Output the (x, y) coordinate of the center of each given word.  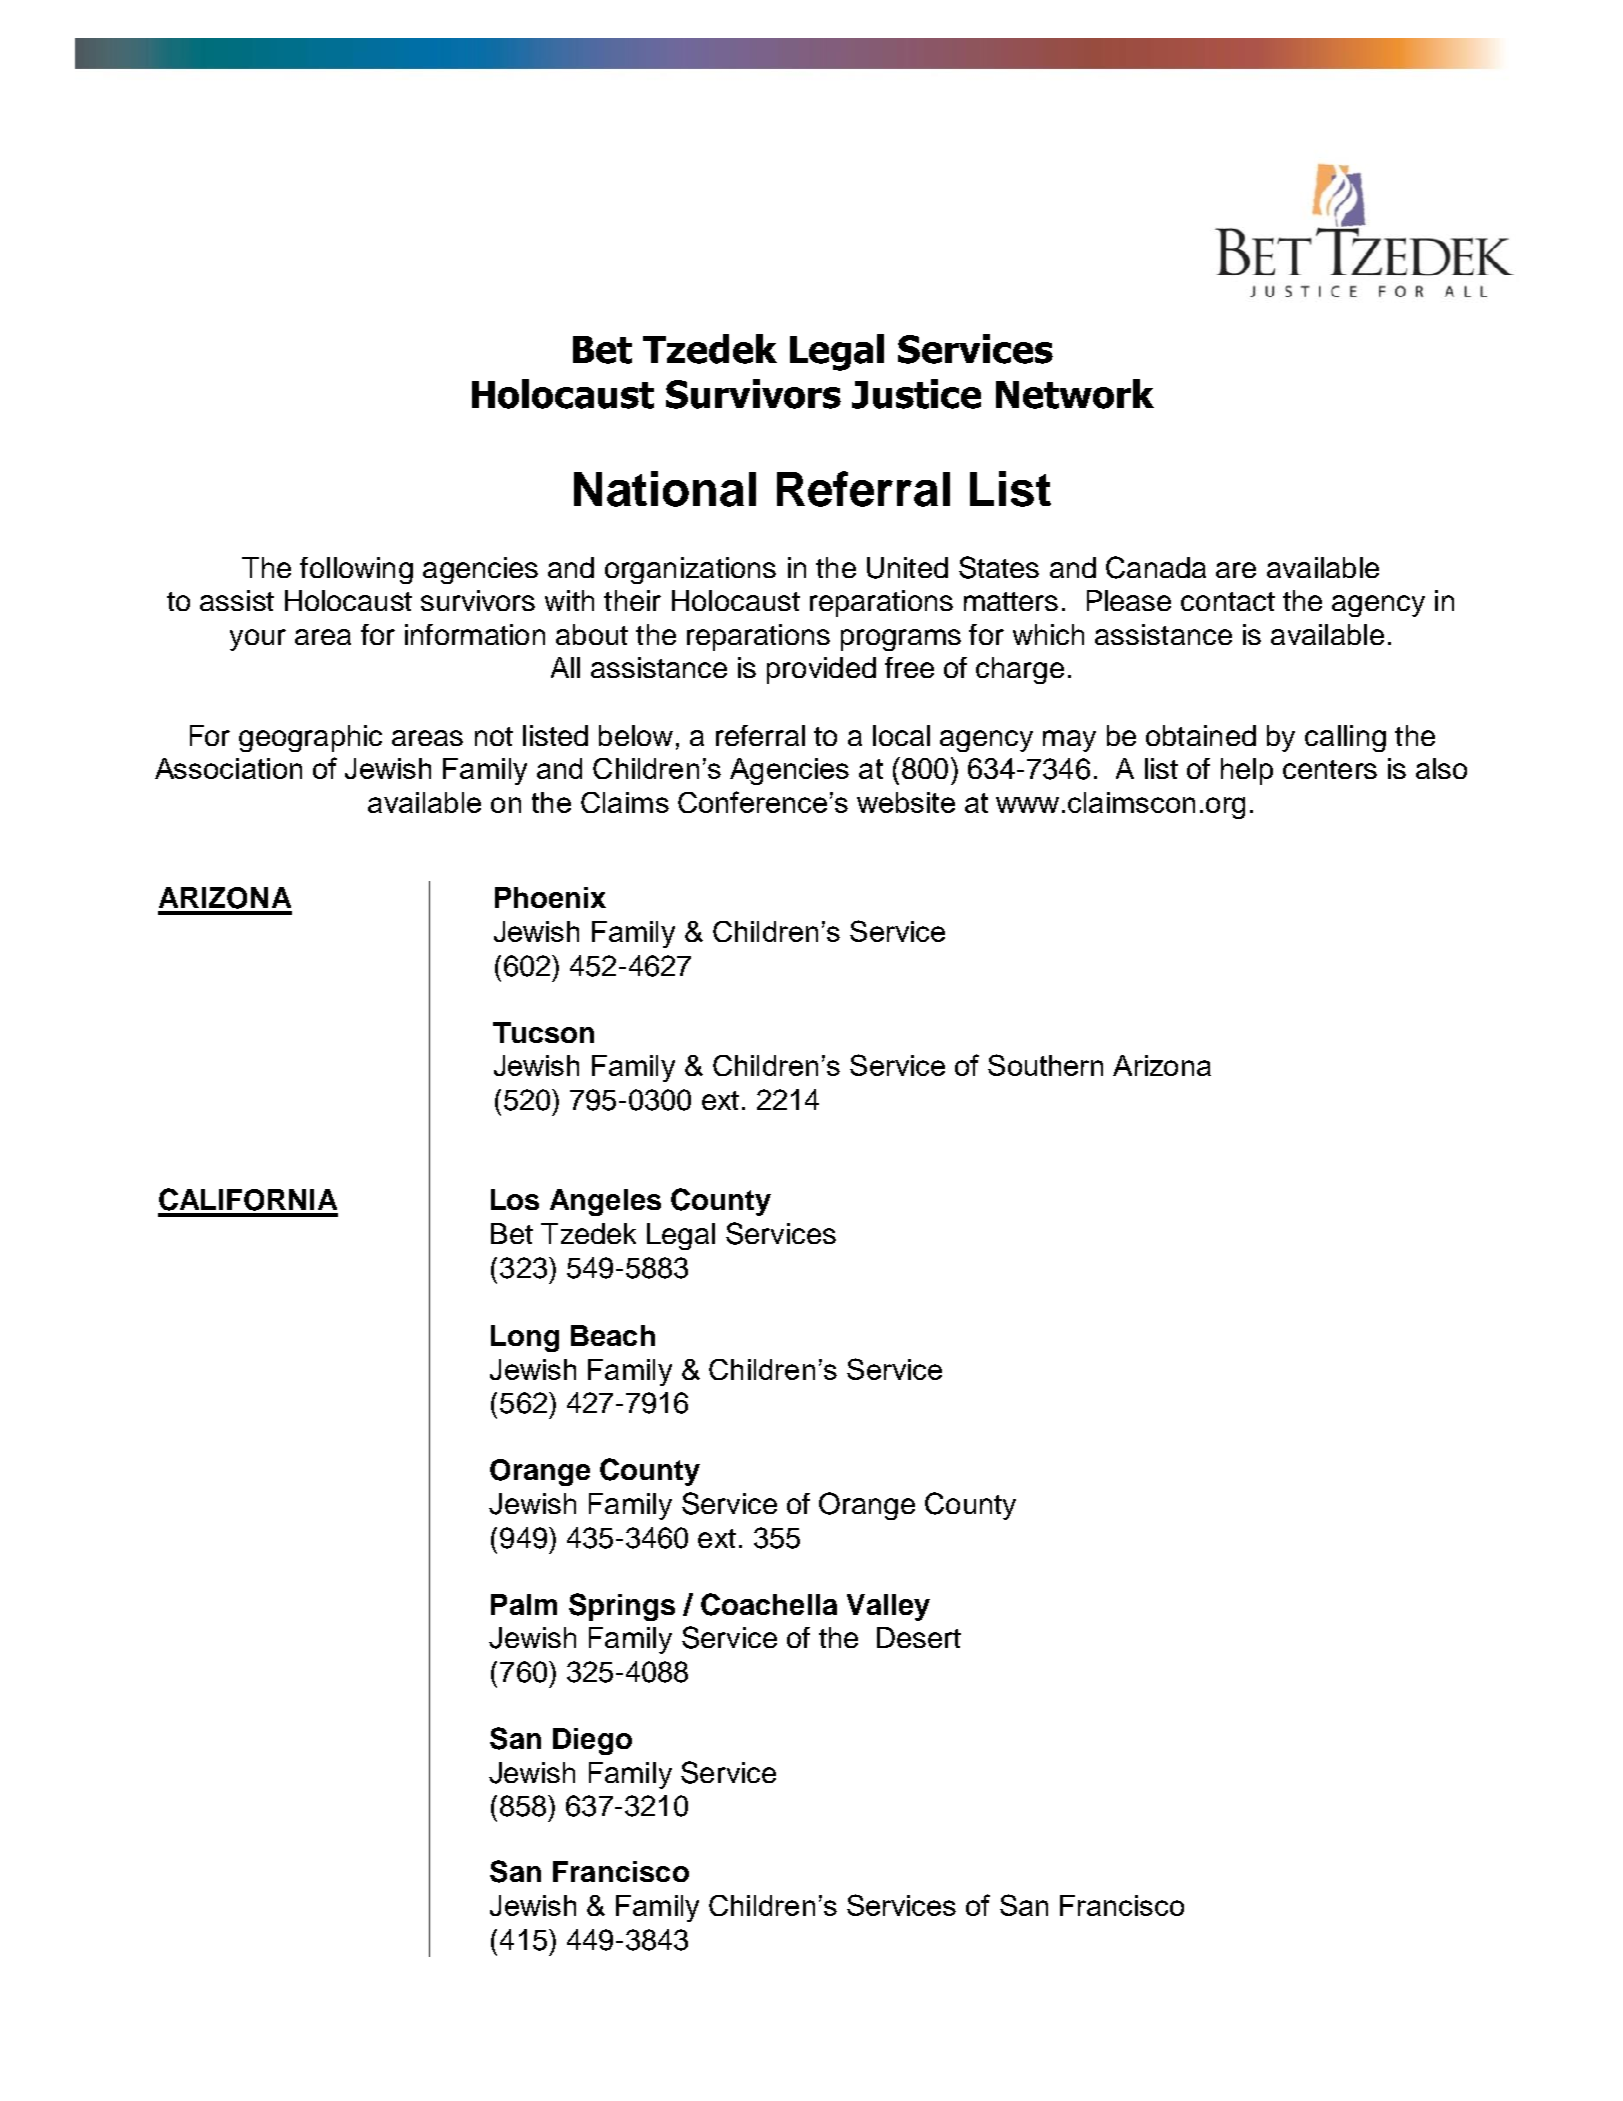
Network (1075, 394)
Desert (919, 1637)
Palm (524, 1604)
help (1247, 771)
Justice (916, 394)
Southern (1045, 1065)
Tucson (543, 1032)
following (356, 570)
